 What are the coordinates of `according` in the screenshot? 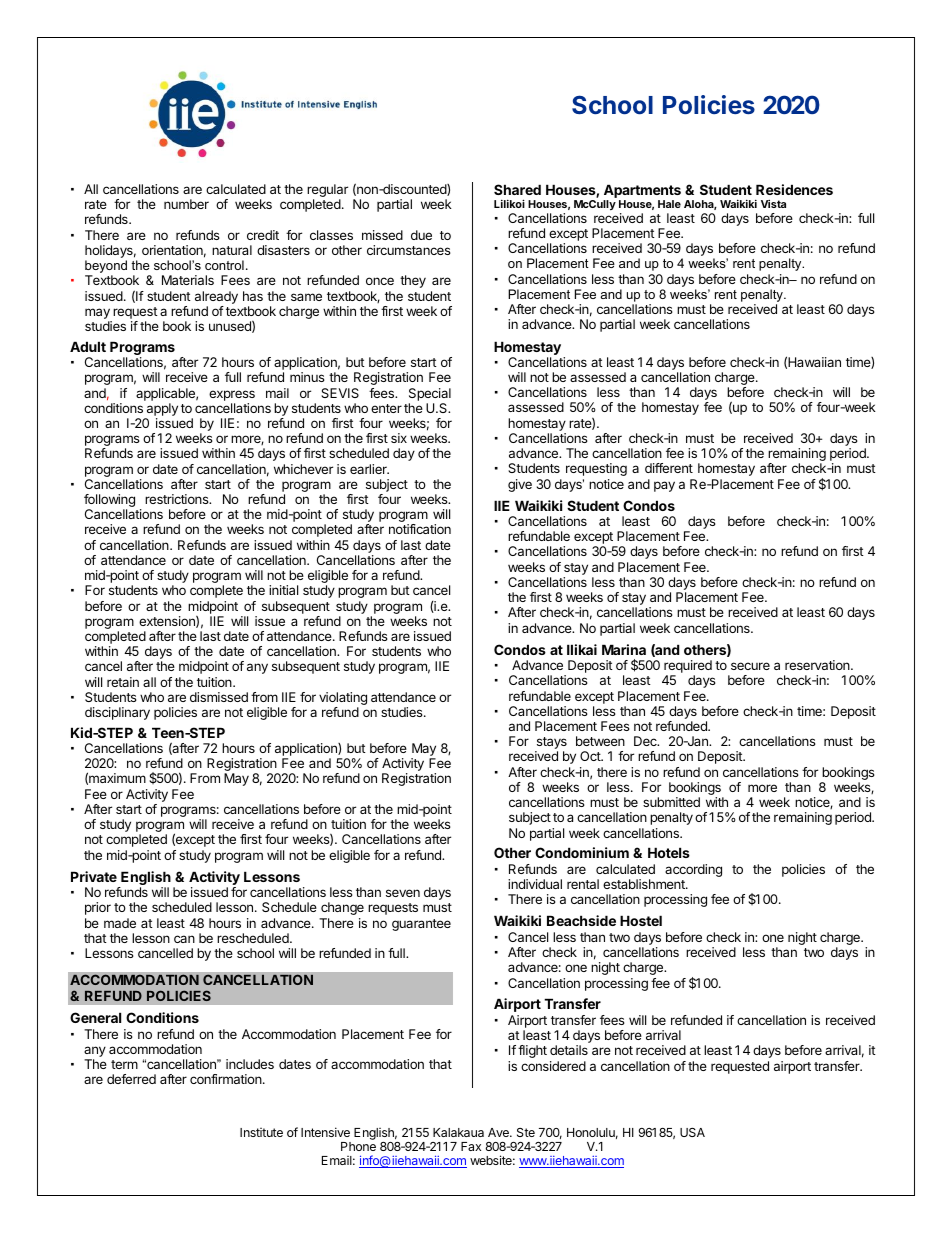 It's located at (693, 870).
